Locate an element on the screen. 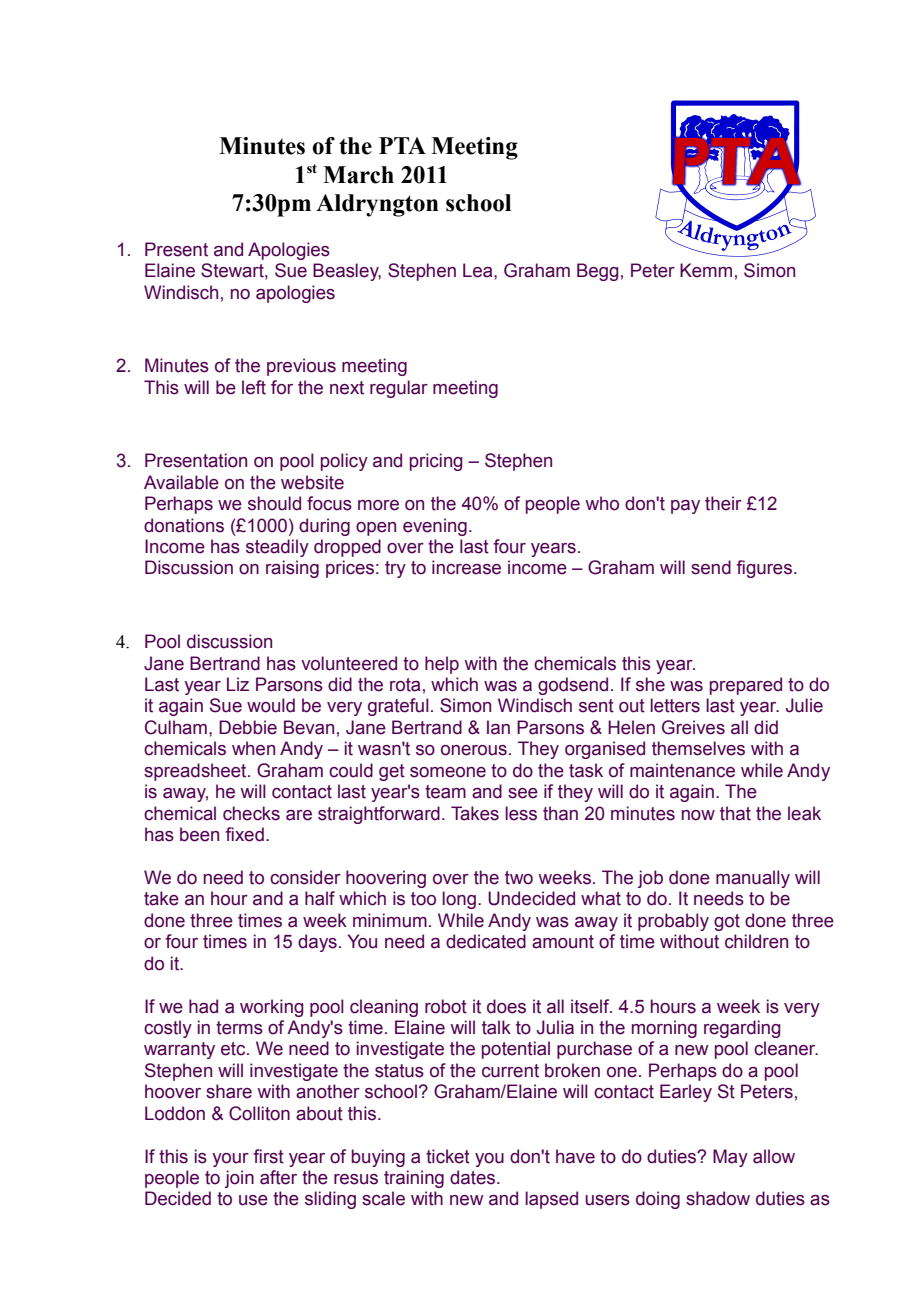 The height and width of the screenshot is (1308, 924). Begg is located at coordinates (597, 272).
